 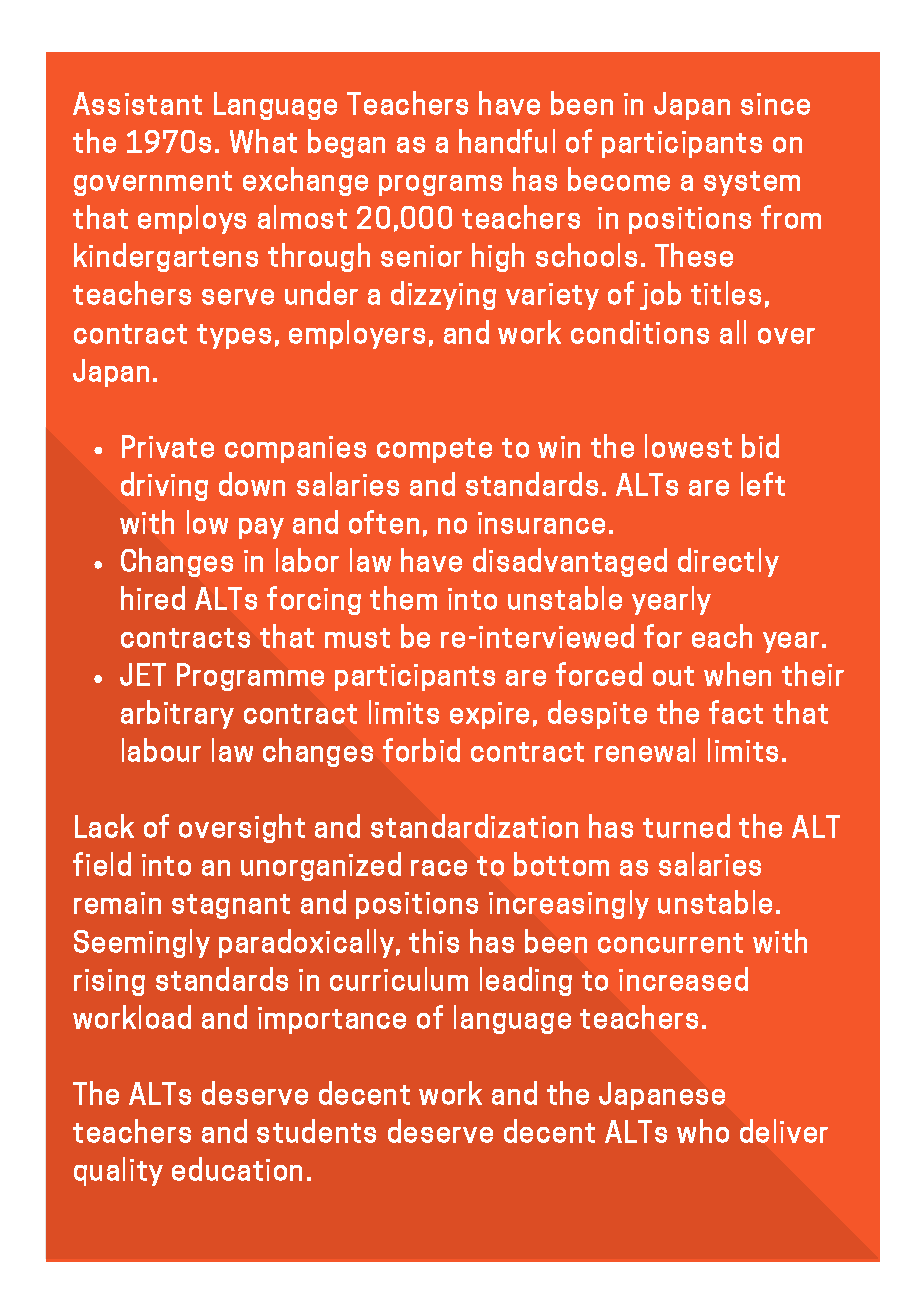 I want to click on since, so click(x=775, y=104).
